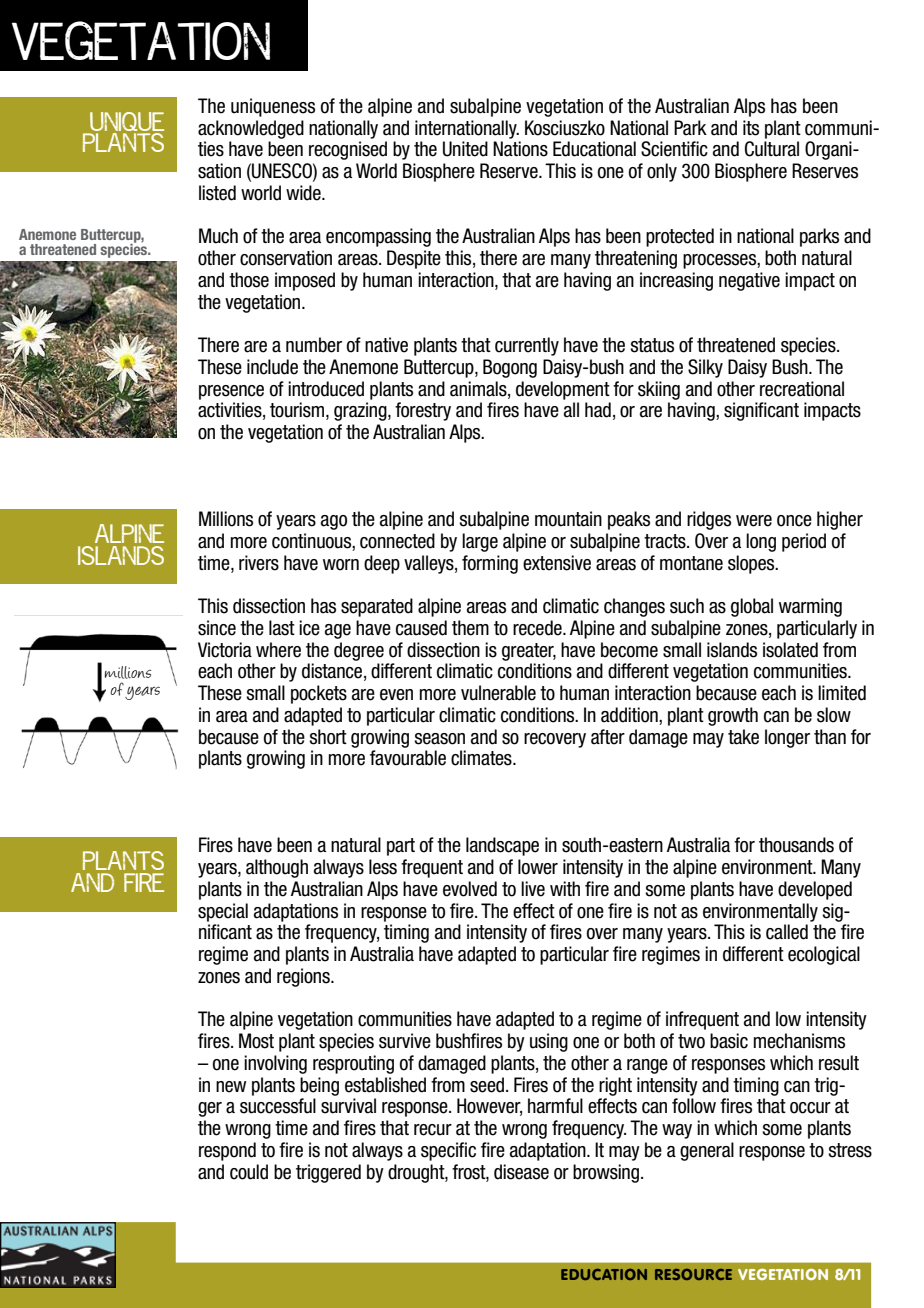  What do you see at coordinates (772, 149) in the screenshot?
I see `Cultural` at bounding box center [772, 149].
